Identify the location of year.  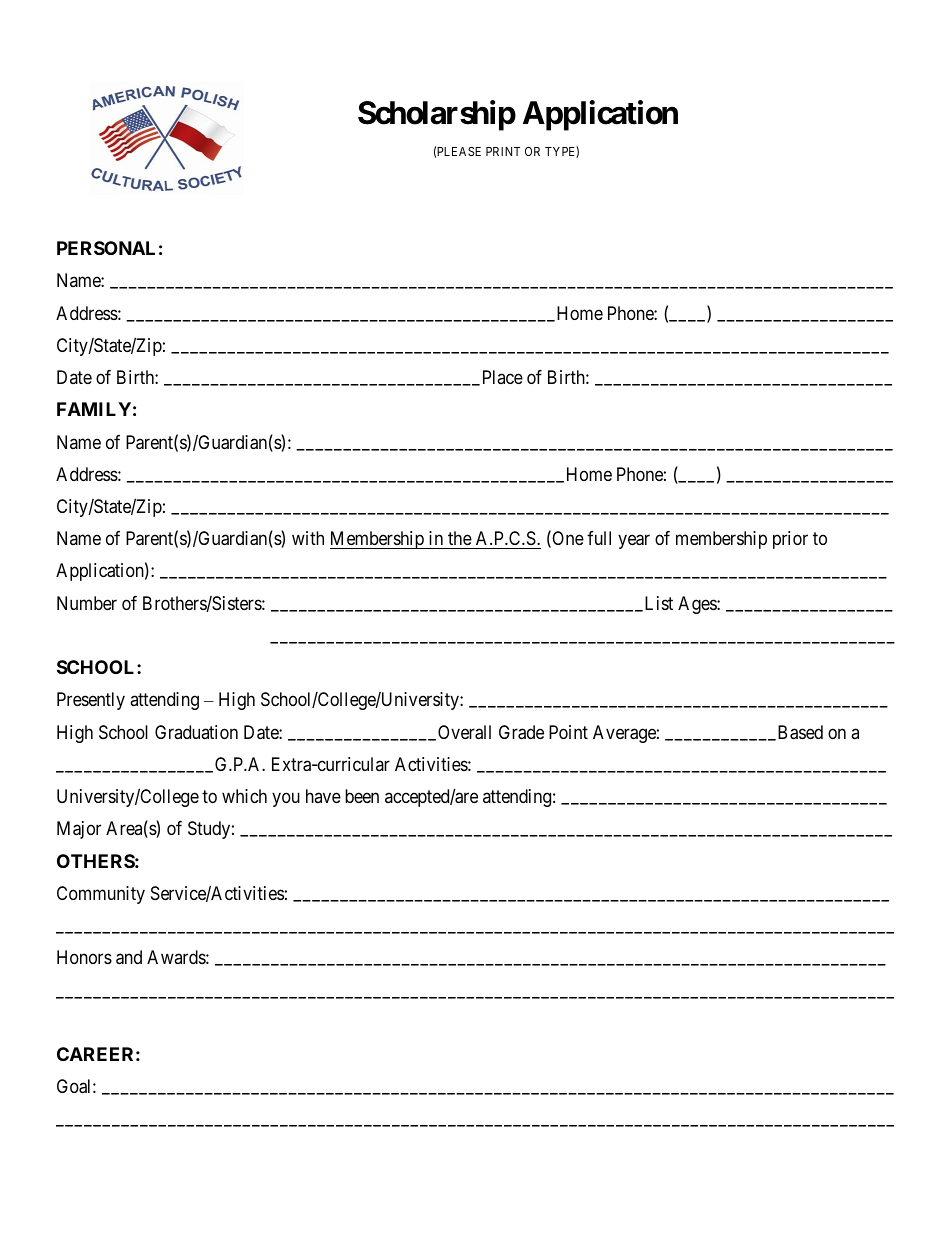
(634, 542).
